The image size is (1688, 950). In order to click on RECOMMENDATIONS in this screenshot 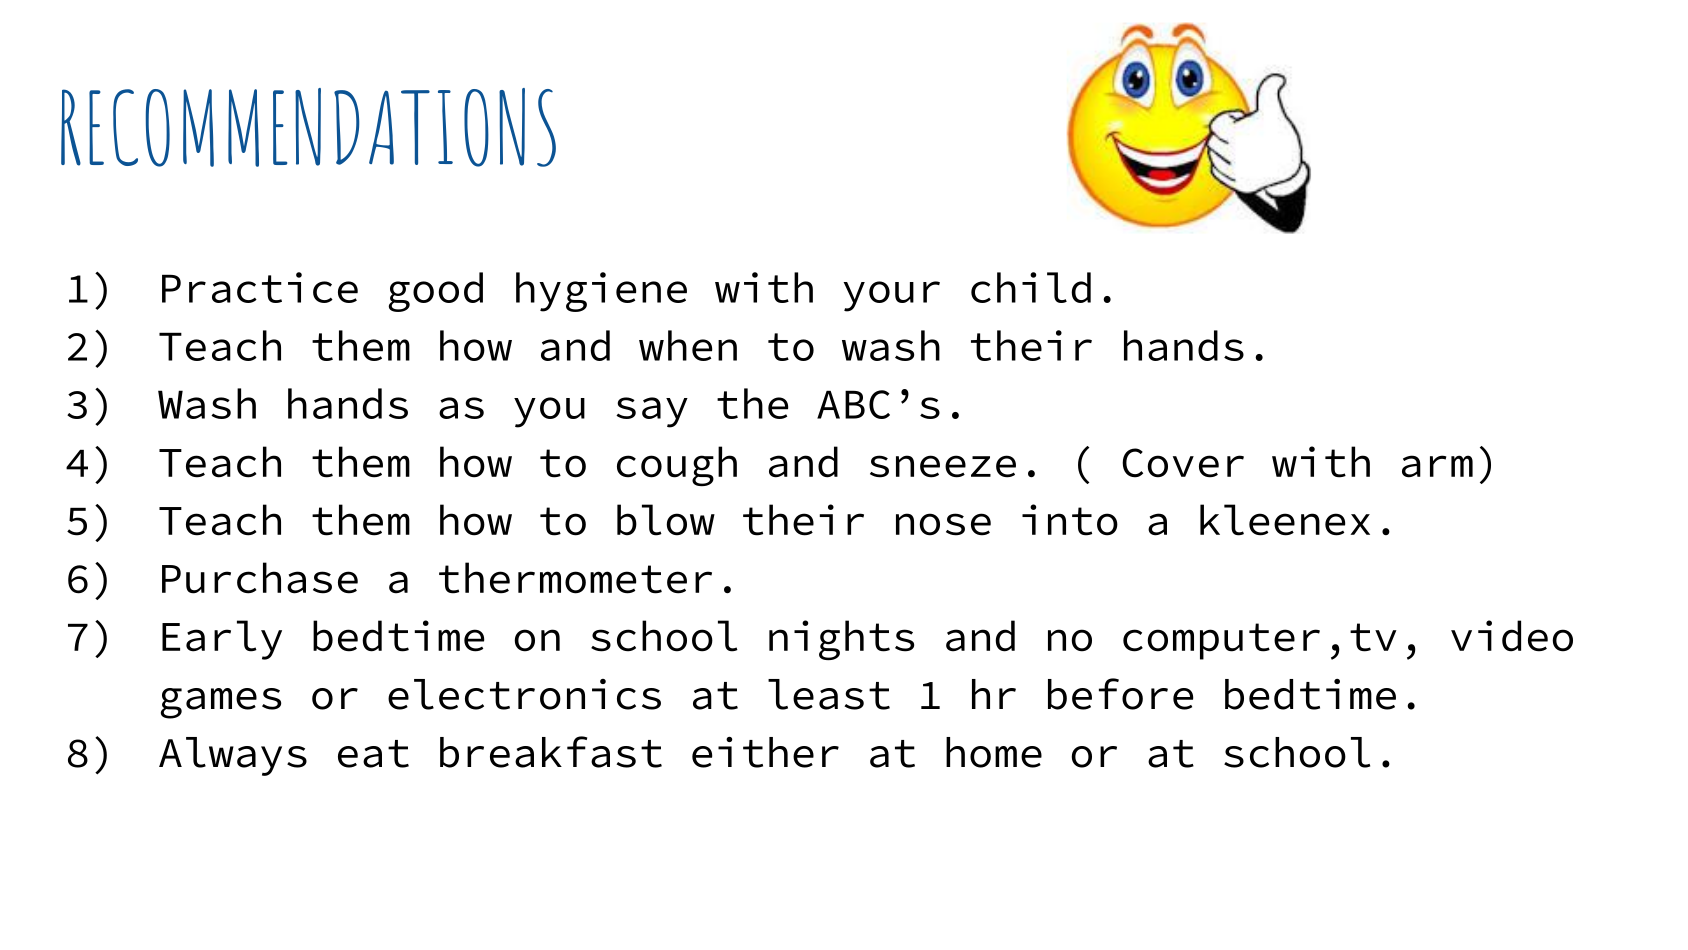, I will do `click(308, 127)`.
